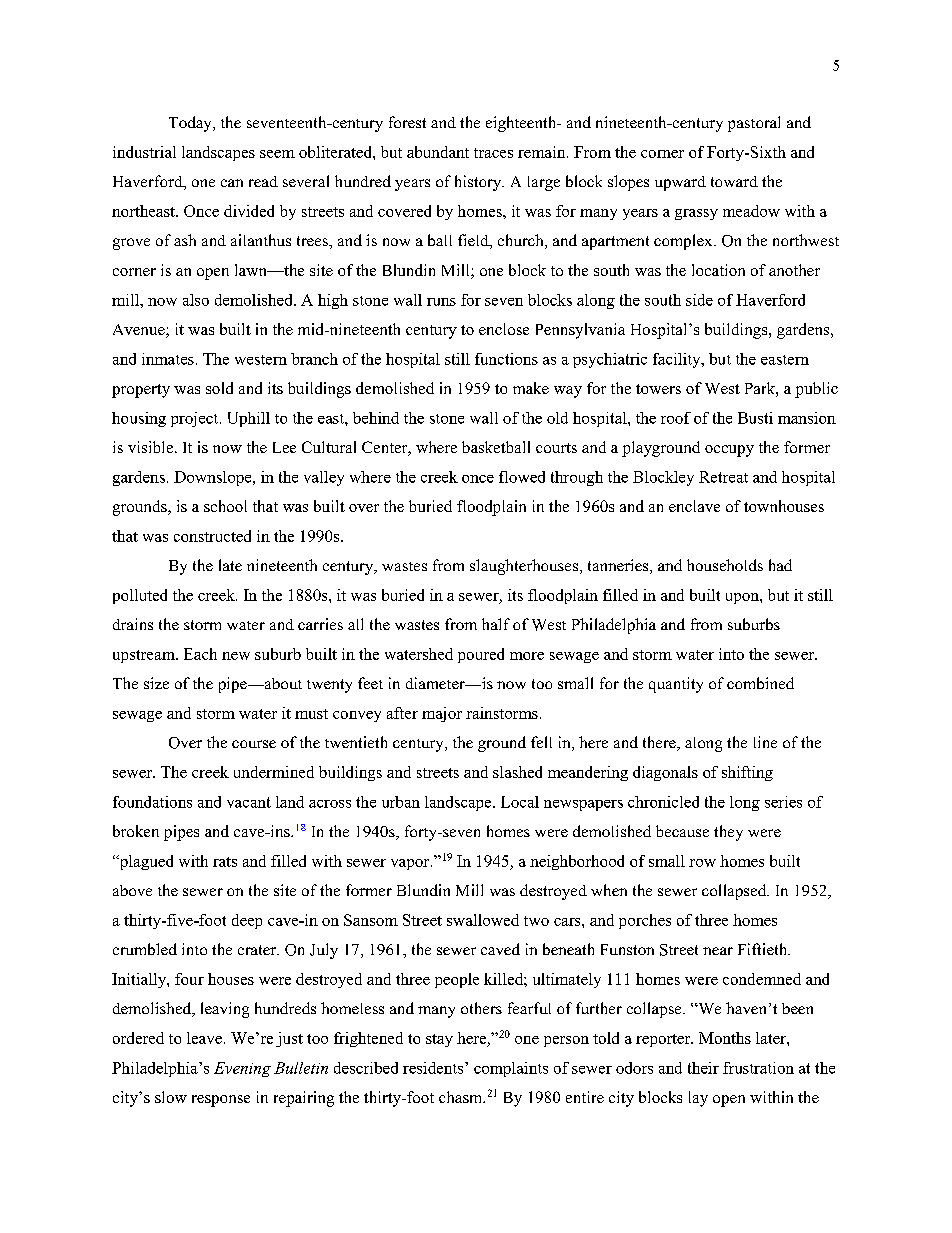 The width and height of the document is (952, 1233). I want to click on enclave, so click(694, 506).
